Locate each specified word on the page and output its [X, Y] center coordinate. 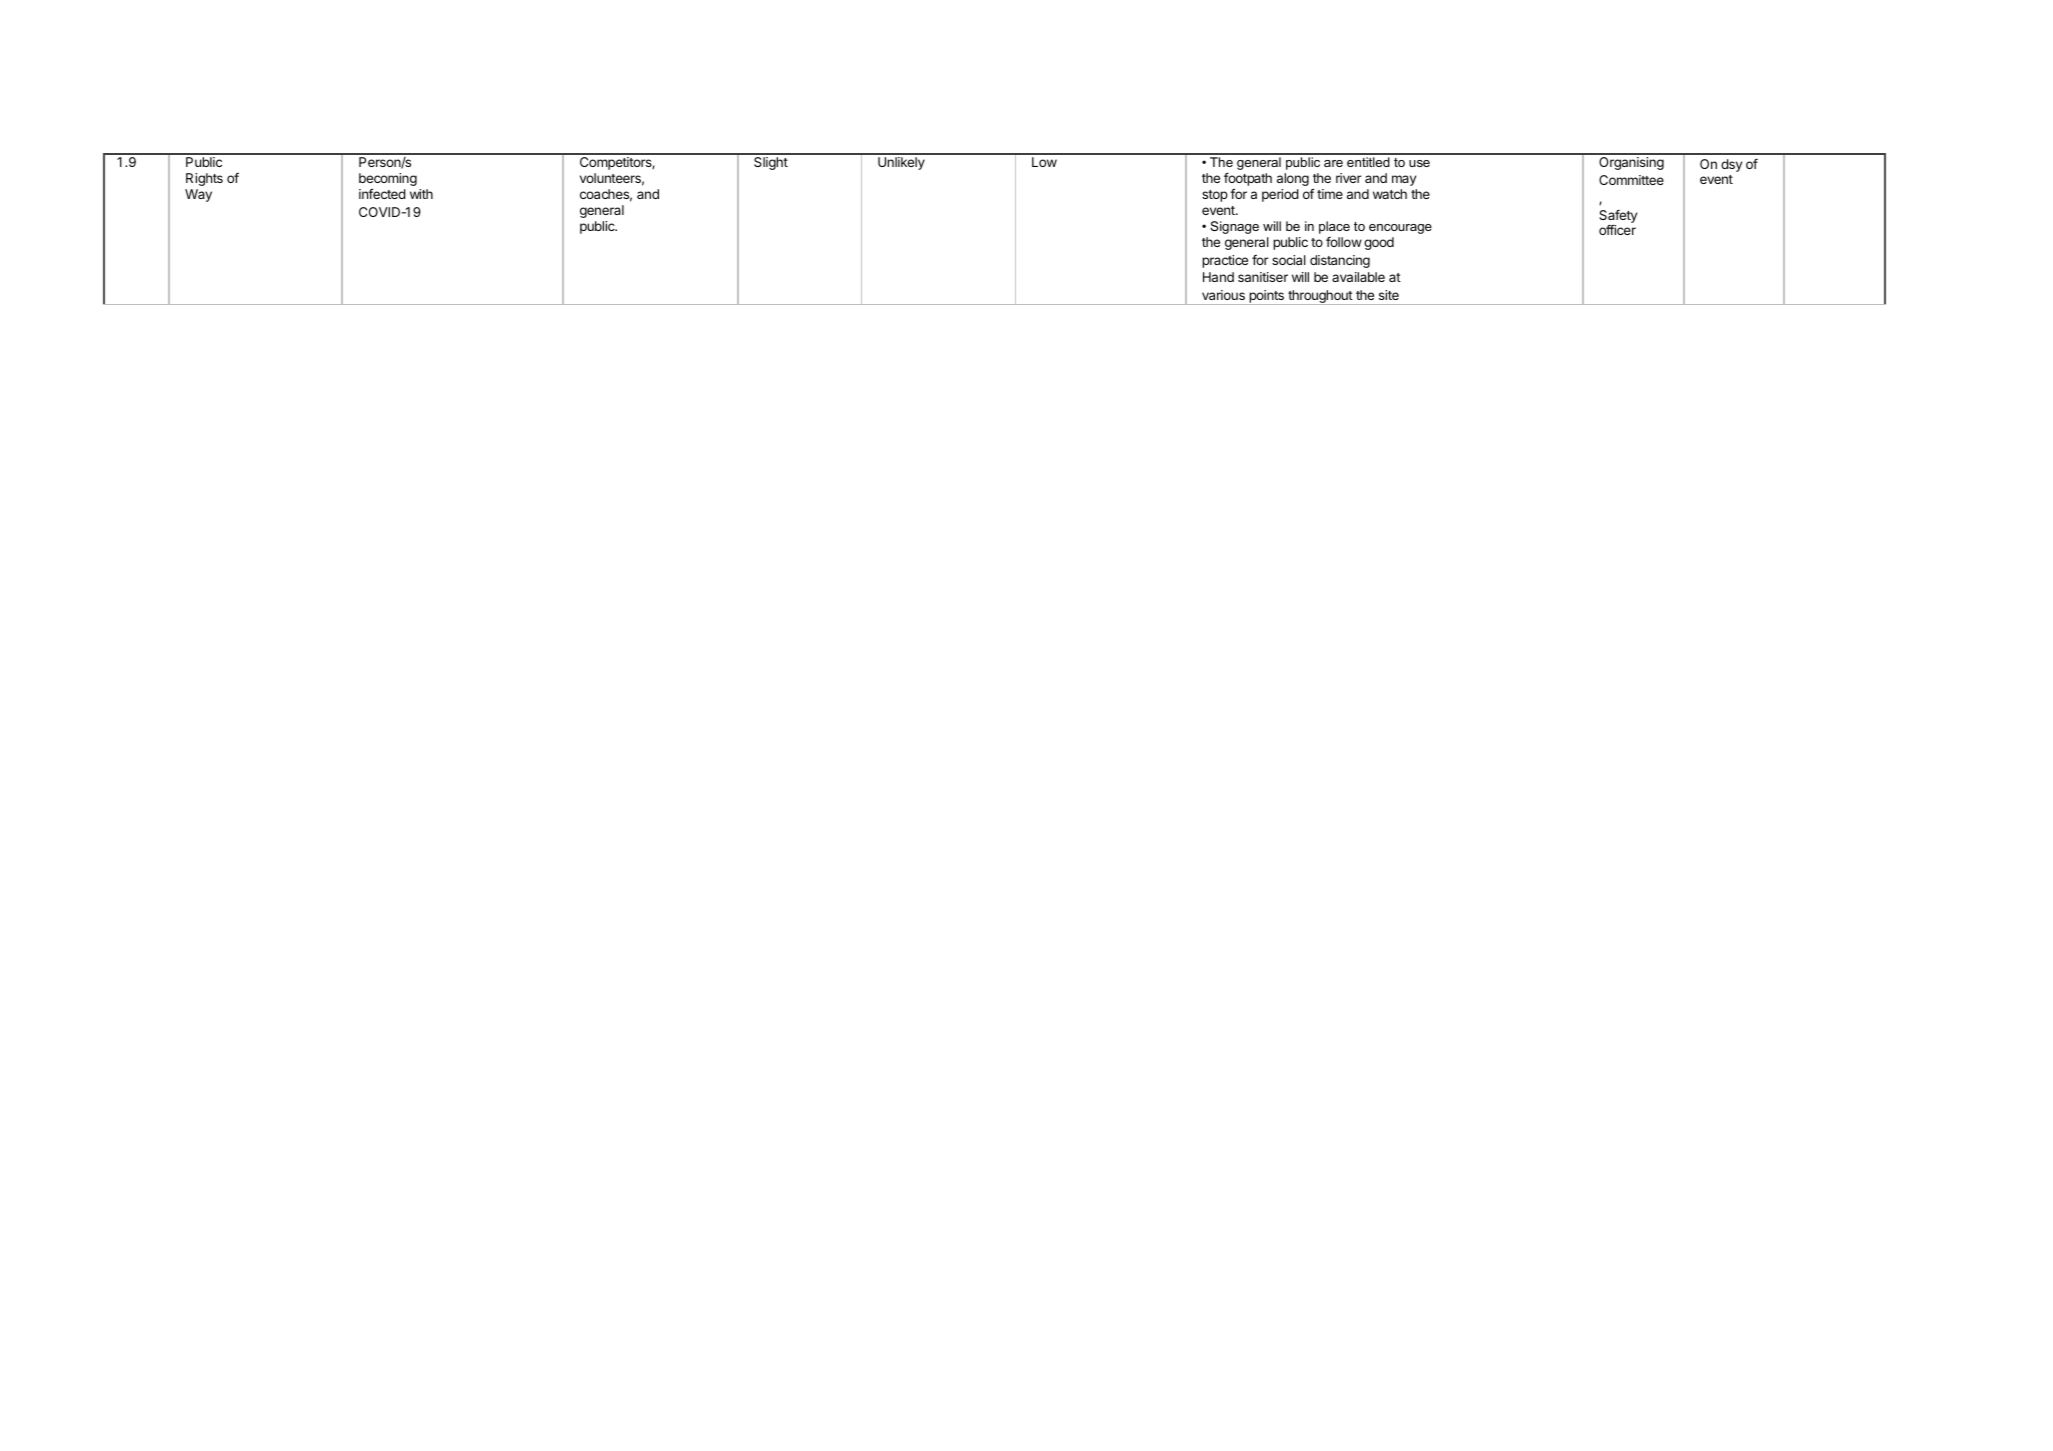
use [1419, 163]
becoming [388, 181]
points [1266, 297]
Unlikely [901, 163]
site [1389, 295]
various [1223, 295]
